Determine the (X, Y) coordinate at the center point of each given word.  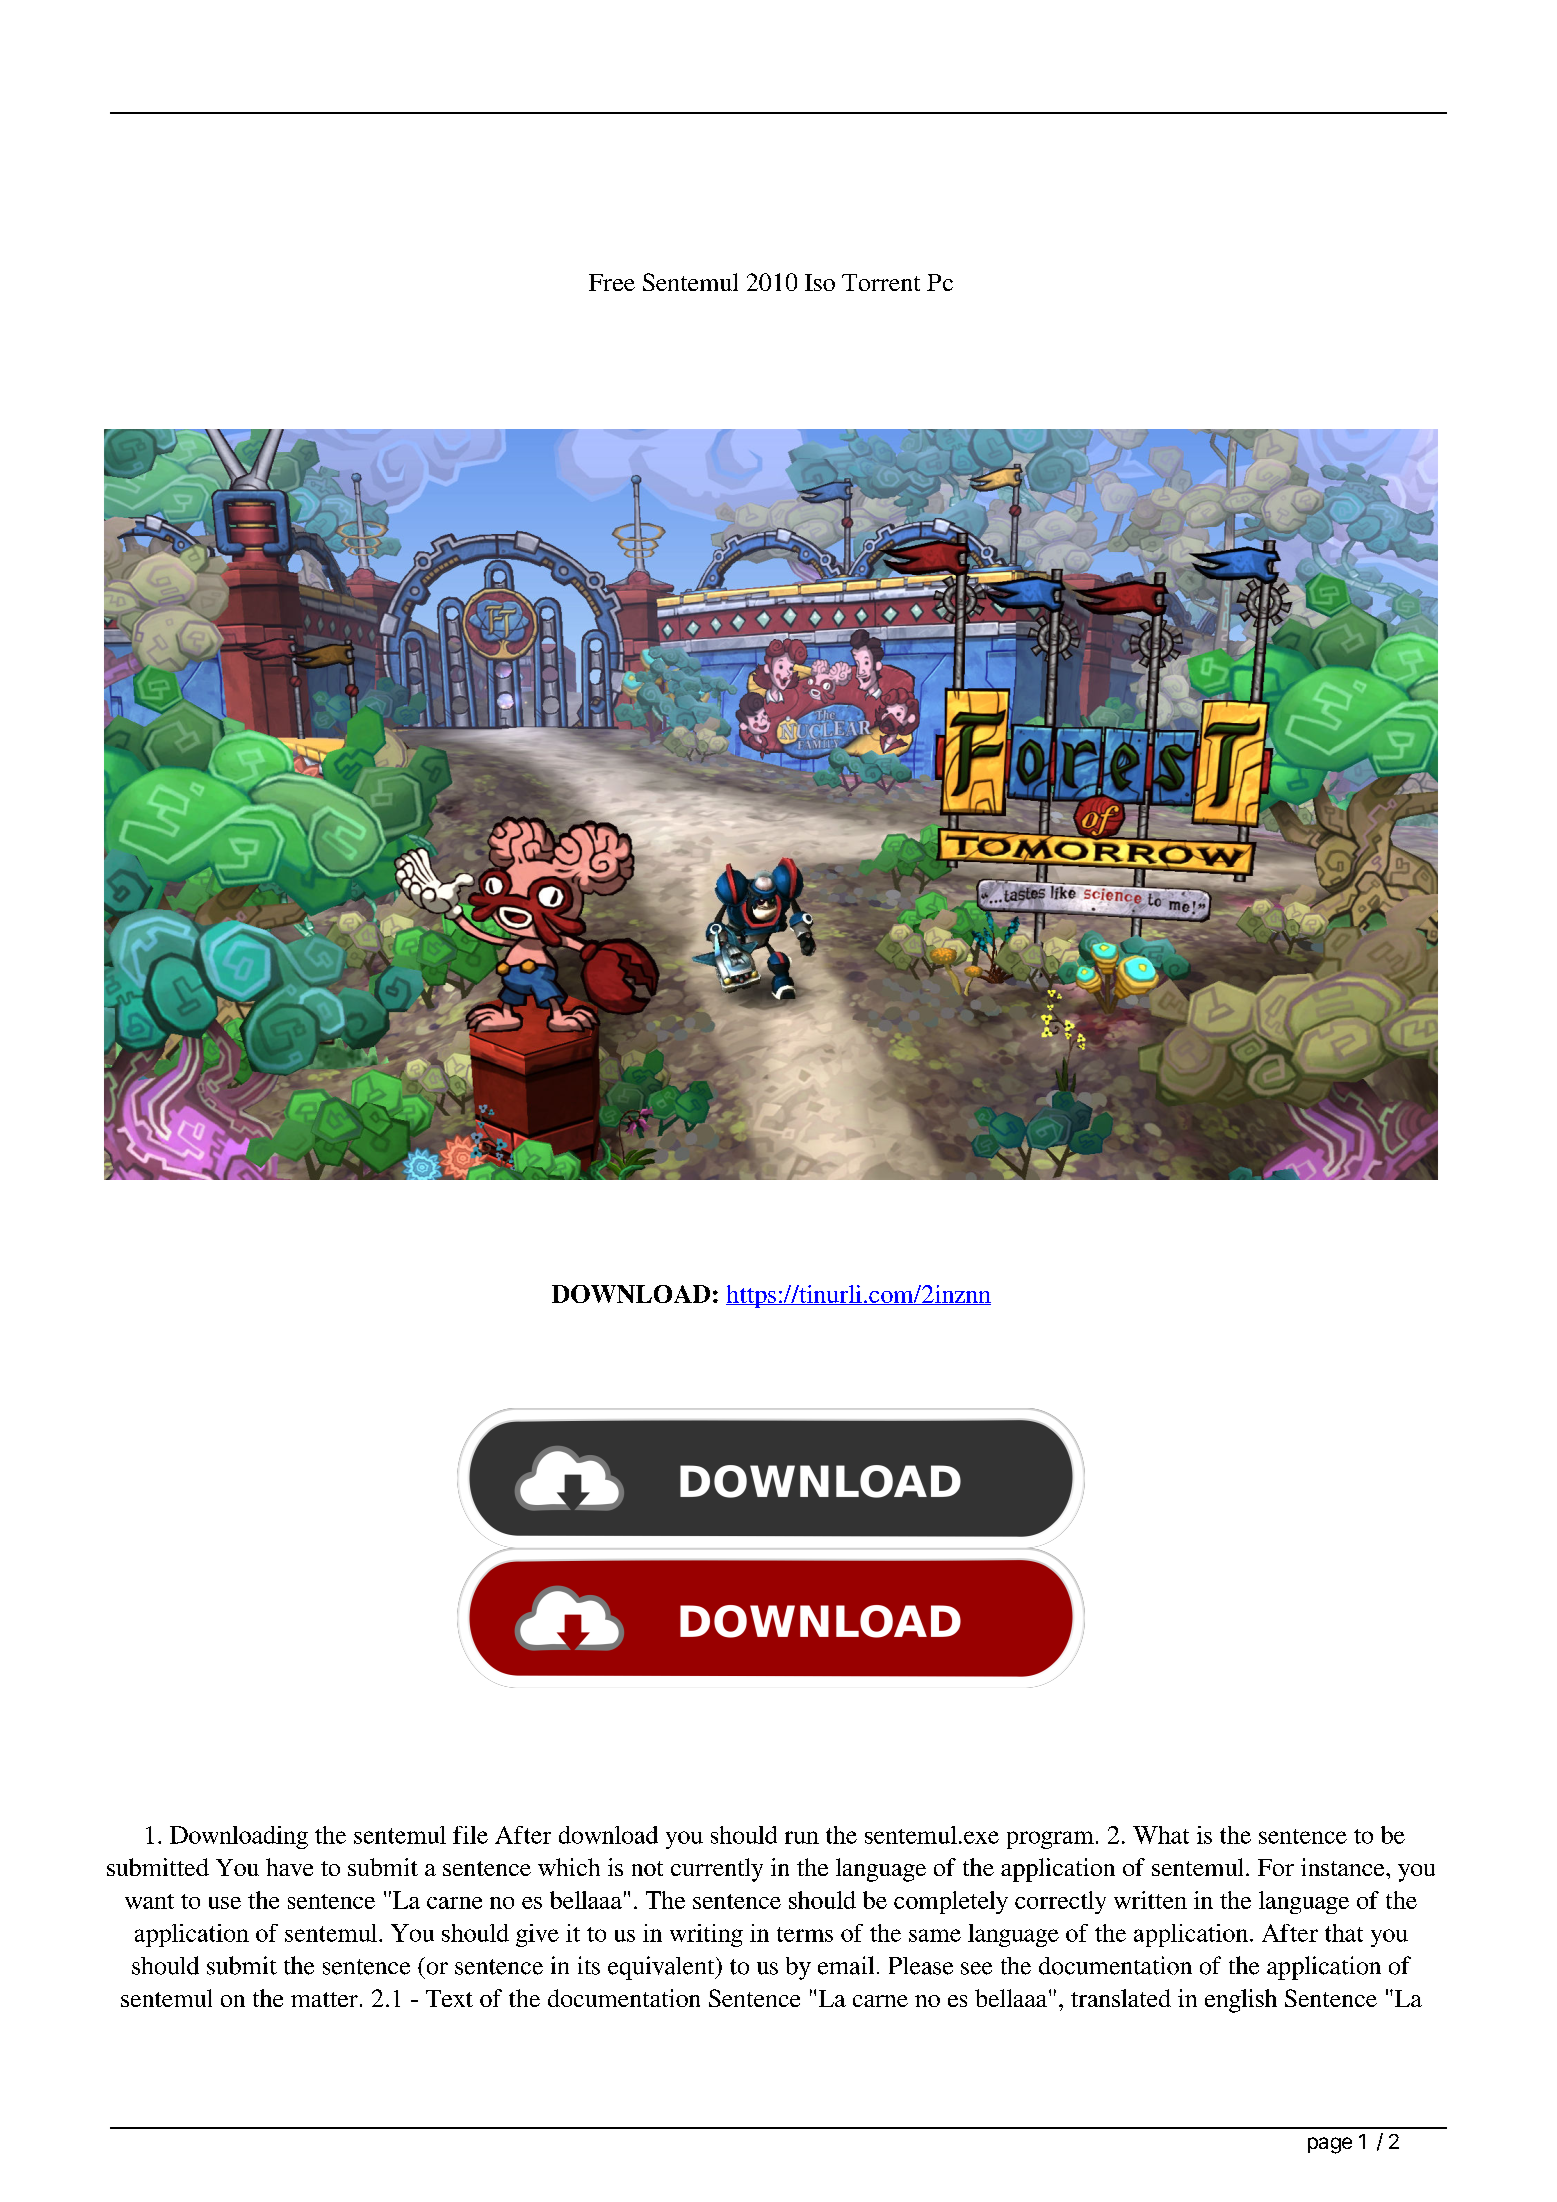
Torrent (881, 282)
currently (717, 1870)
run (802, 1837)
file (470, 1835)
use (225, 1903)
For (1276, 1867)
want (149, 1901)
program (1050, 1840)
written (1150, 1900)
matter (324, 1999)
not (647, 1868)
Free (612, 282)
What (1161, 1835)
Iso (820, 282)
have (289, 1867)
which (569, 1867)
